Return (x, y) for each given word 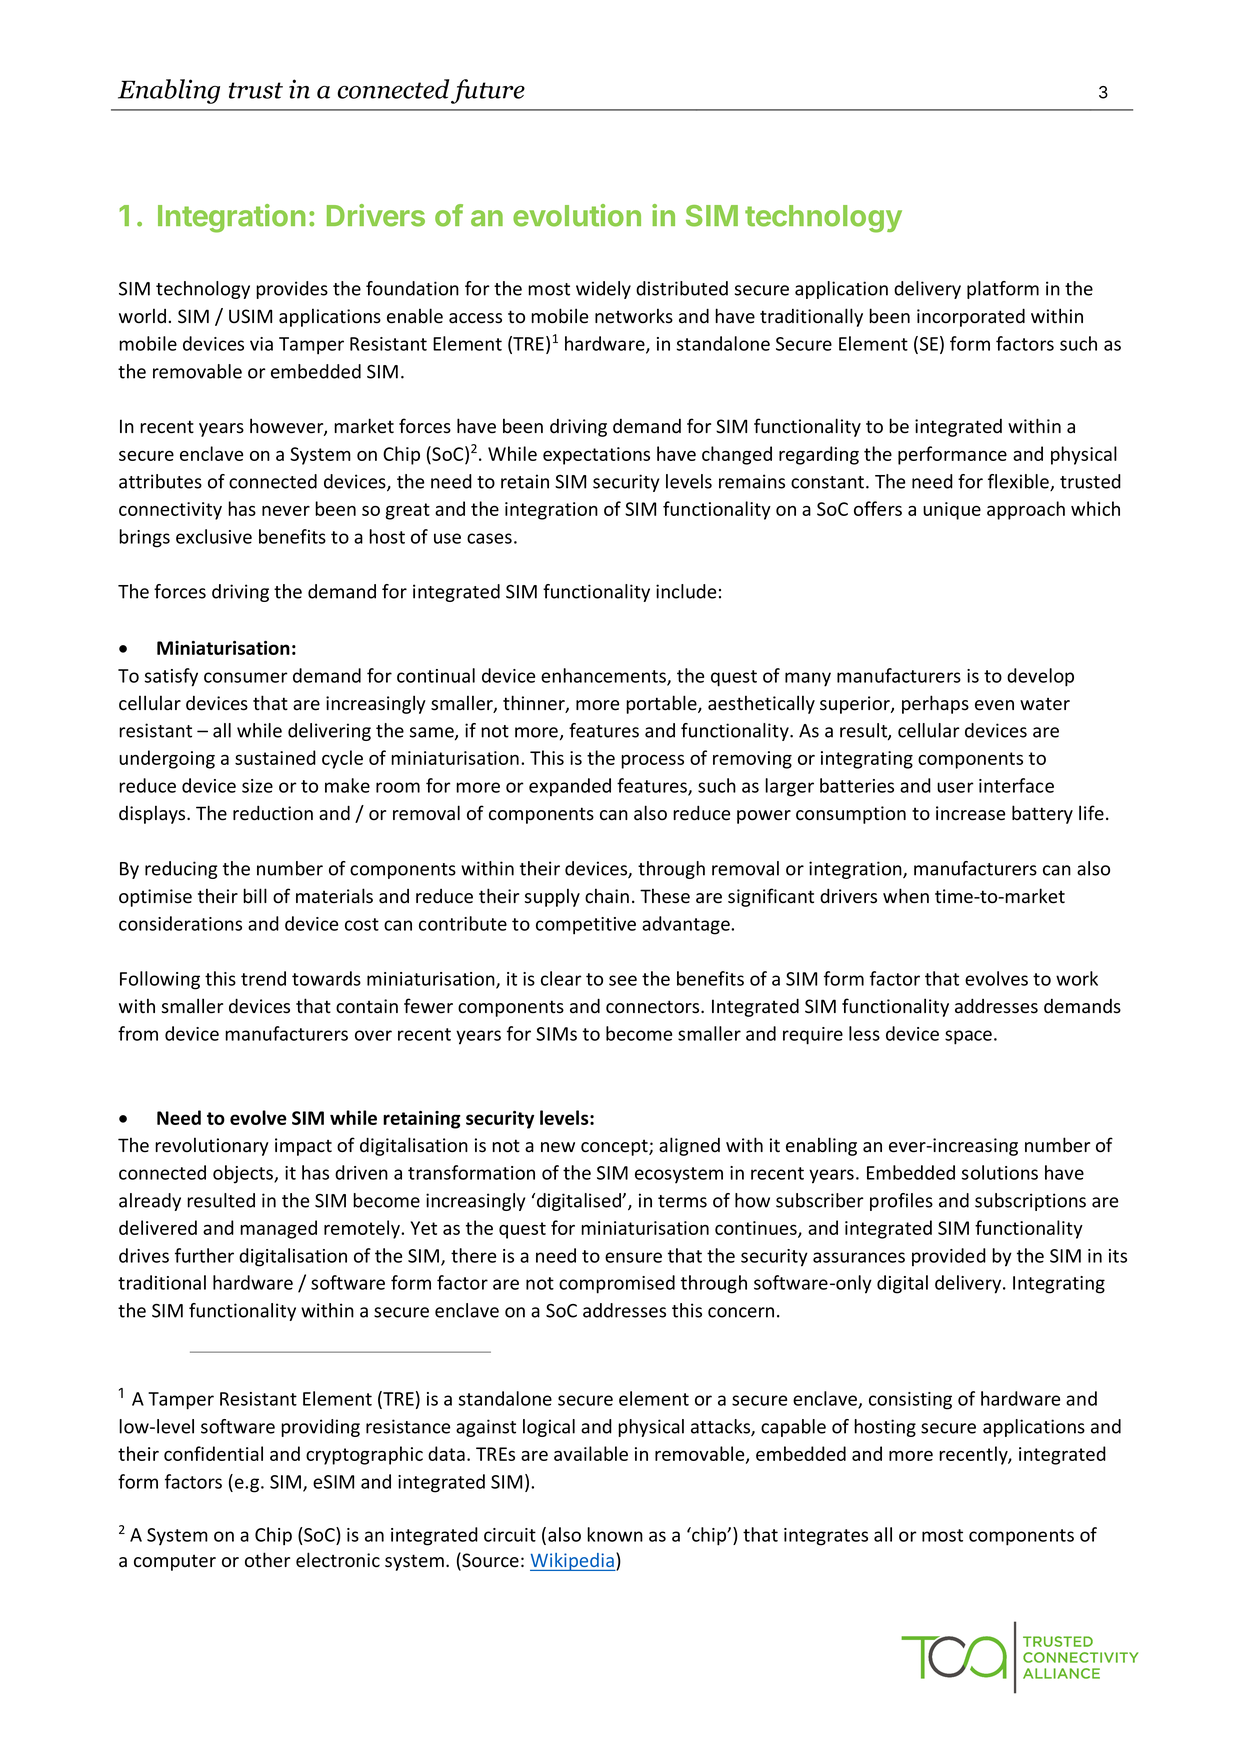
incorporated (971, 317)
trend (263, 978)
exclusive (214, 536)
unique (952, 511)
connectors (654, 1007)
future (488, 91)
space (968, 1037)
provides (292, 290)
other (268, 1560)
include (686, 591)
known (615, 1534)
